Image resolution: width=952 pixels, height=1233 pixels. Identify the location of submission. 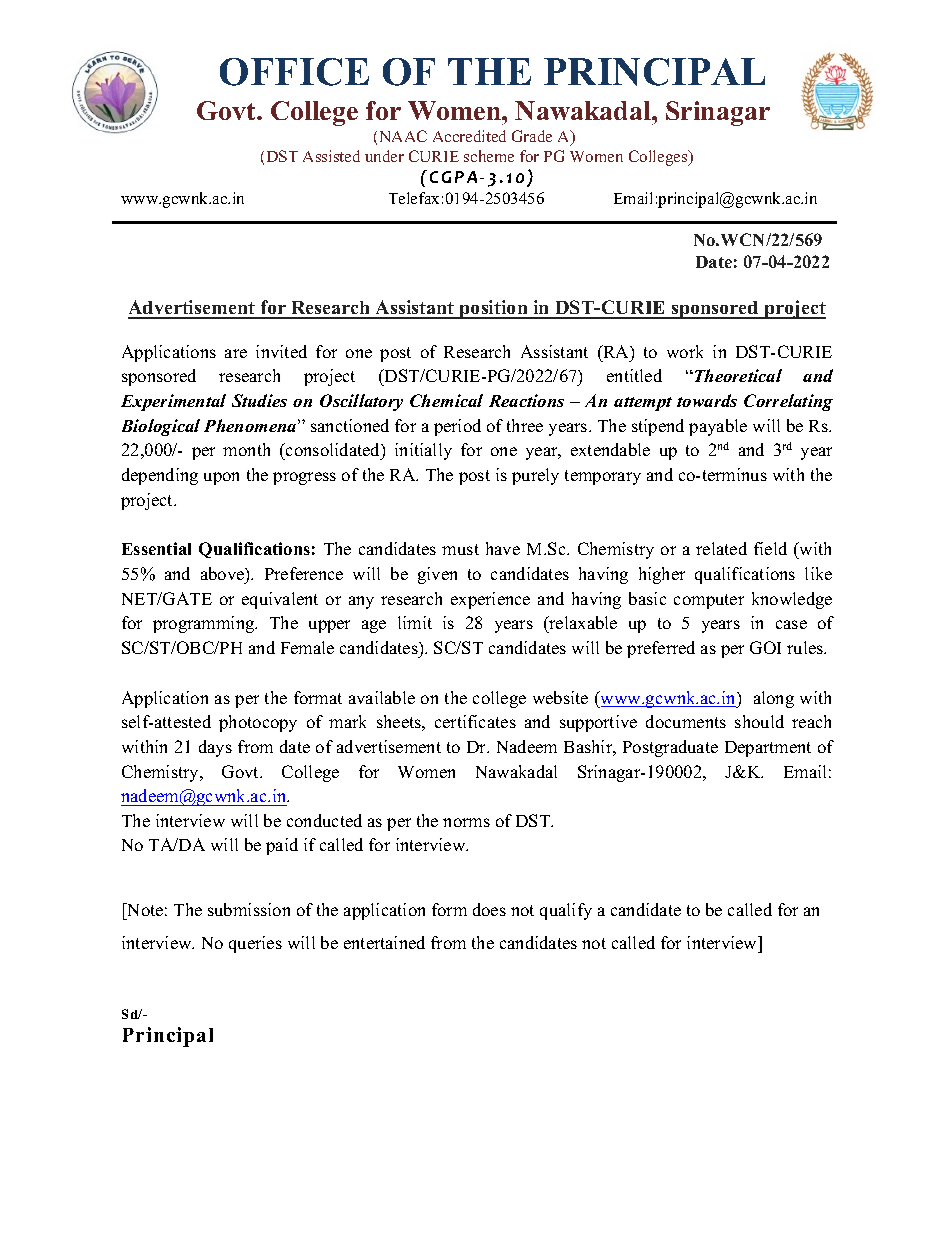
(249, 909).
